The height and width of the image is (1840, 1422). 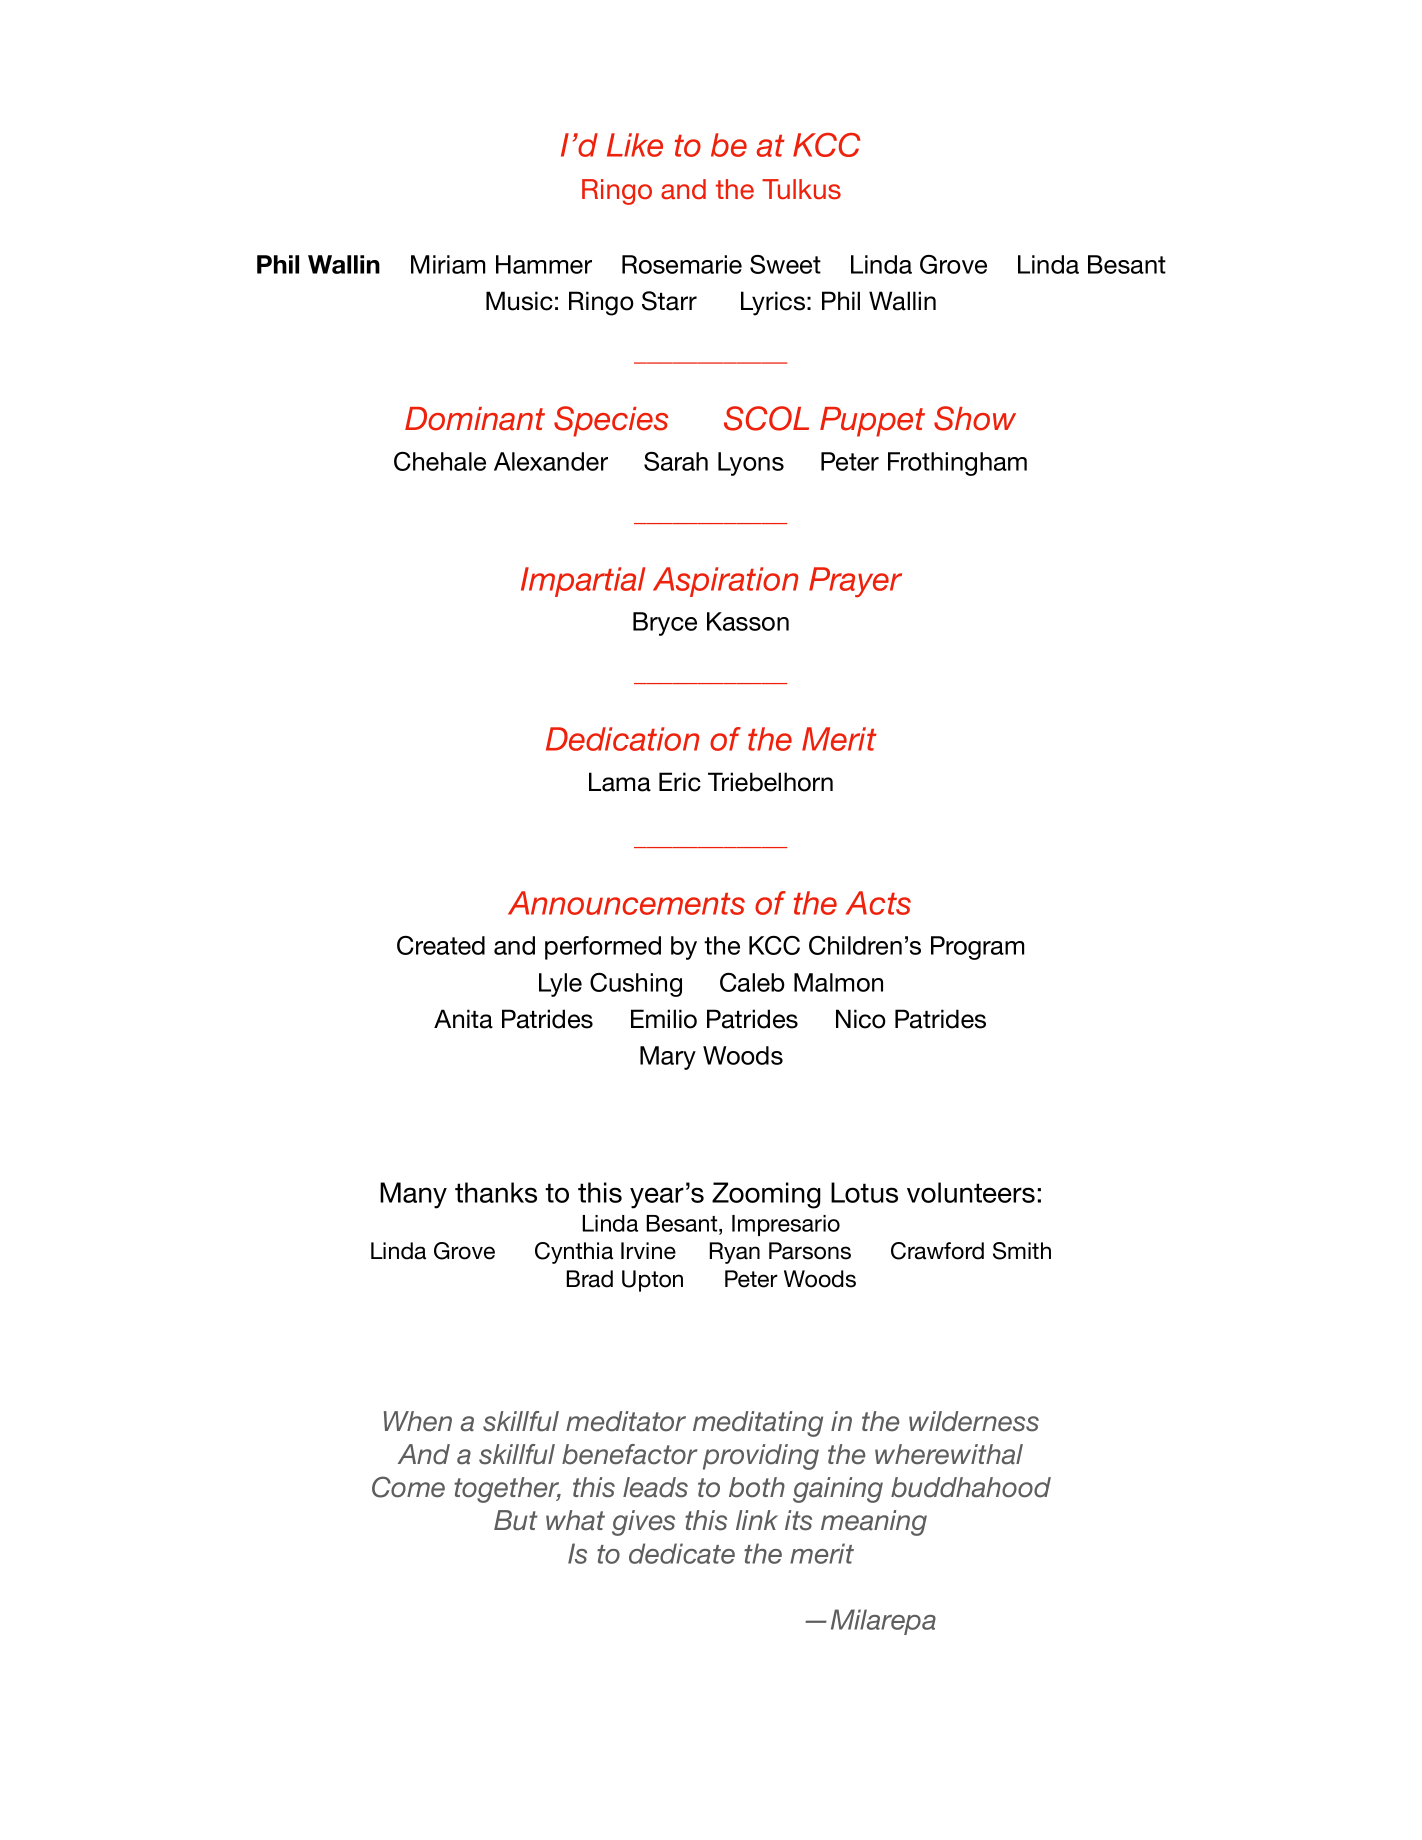 What do you see at coordinates (975, 418) in the image?
I see `Show` at bounding box center [975, 418].
